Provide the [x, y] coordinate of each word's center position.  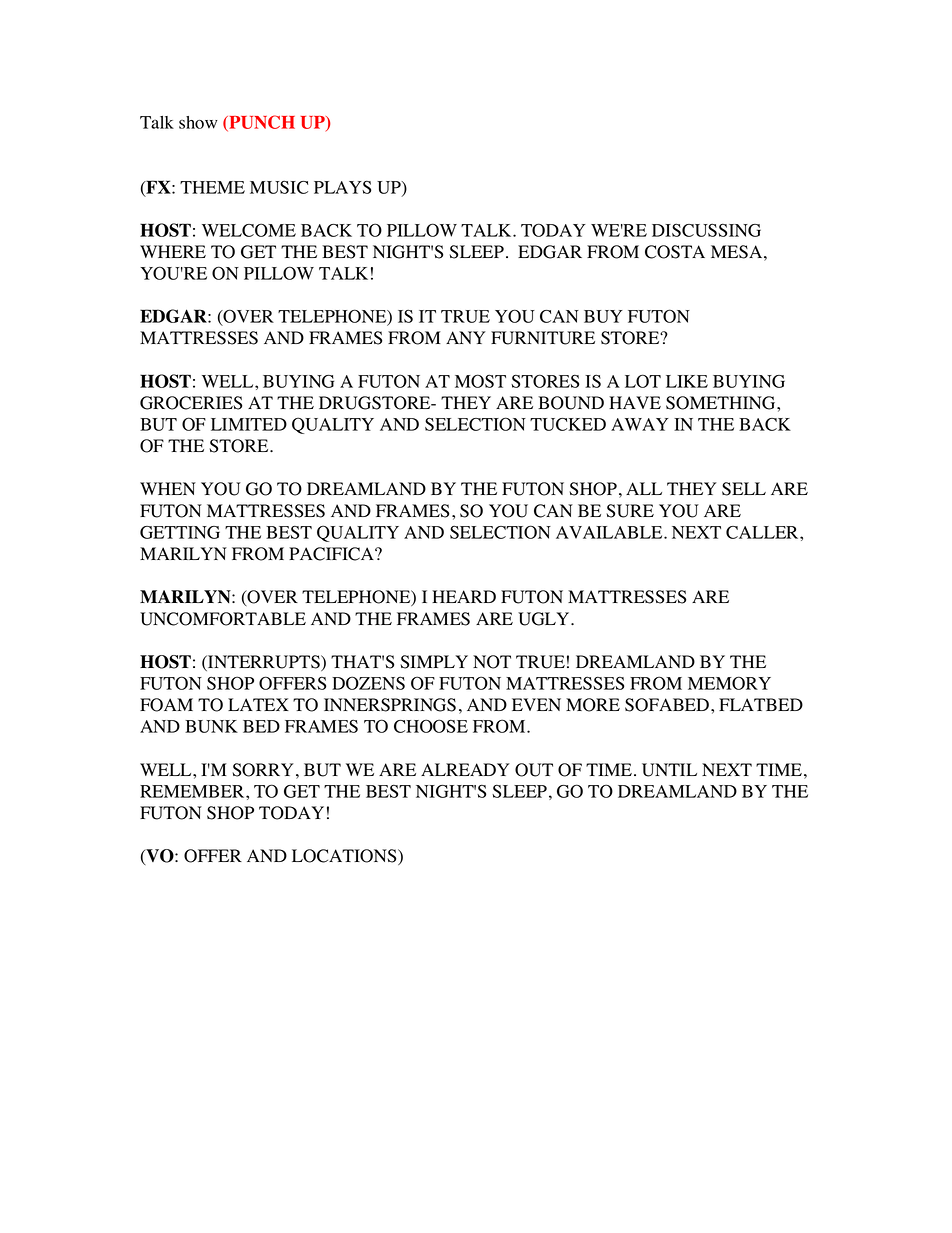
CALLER [763, 532]
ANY [466, 337]
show [198, 122]
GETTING [180, 532]
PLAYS [342, 187]
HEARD [464, 596]
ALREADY [465, 769]
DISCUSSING [706, 230]
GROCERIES [191, 403]
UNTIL [669, 770]
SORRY [263, 770]
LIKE [687, 381]
